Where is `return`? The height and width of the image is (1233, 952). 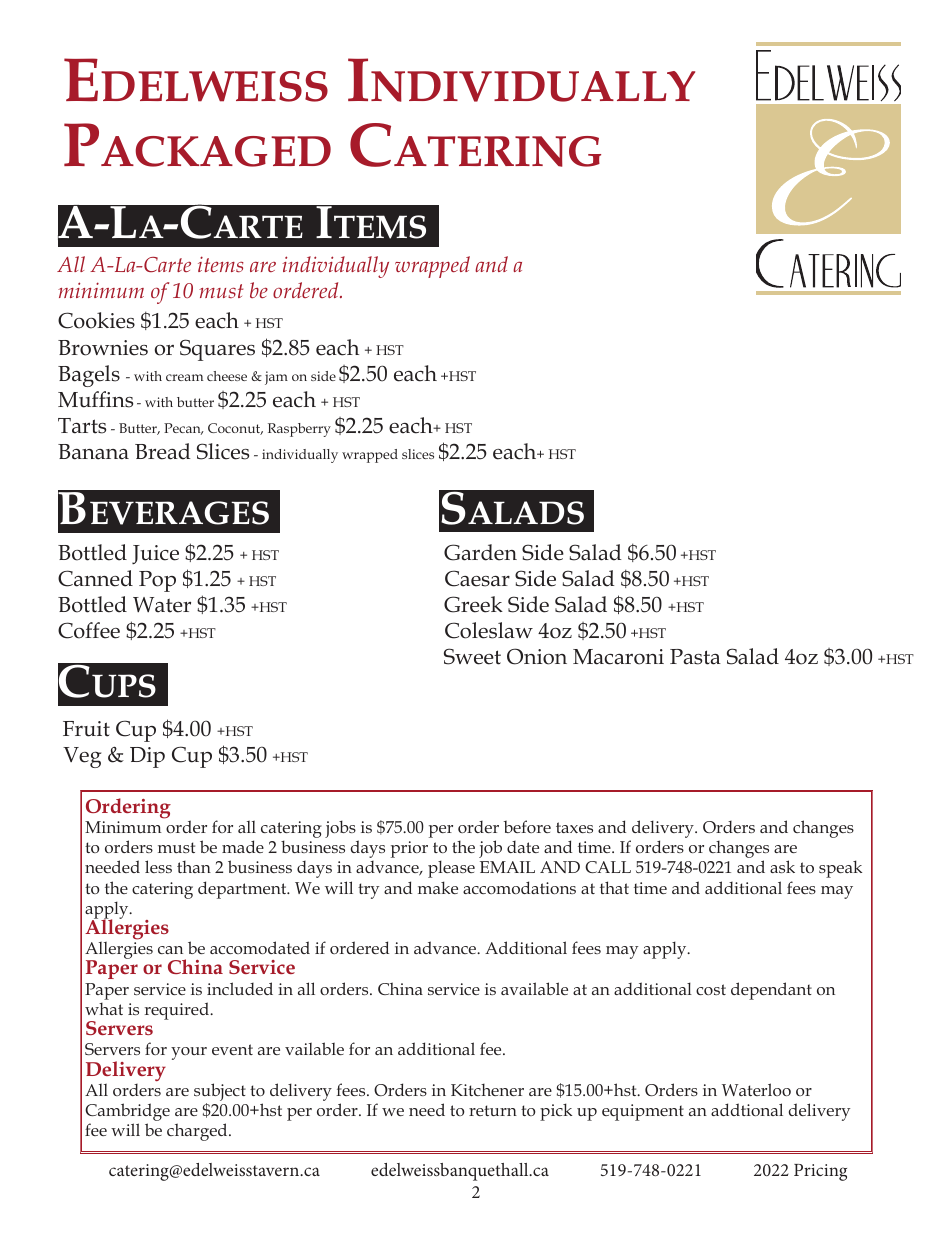
return is located at coordinates (493, 1110).
